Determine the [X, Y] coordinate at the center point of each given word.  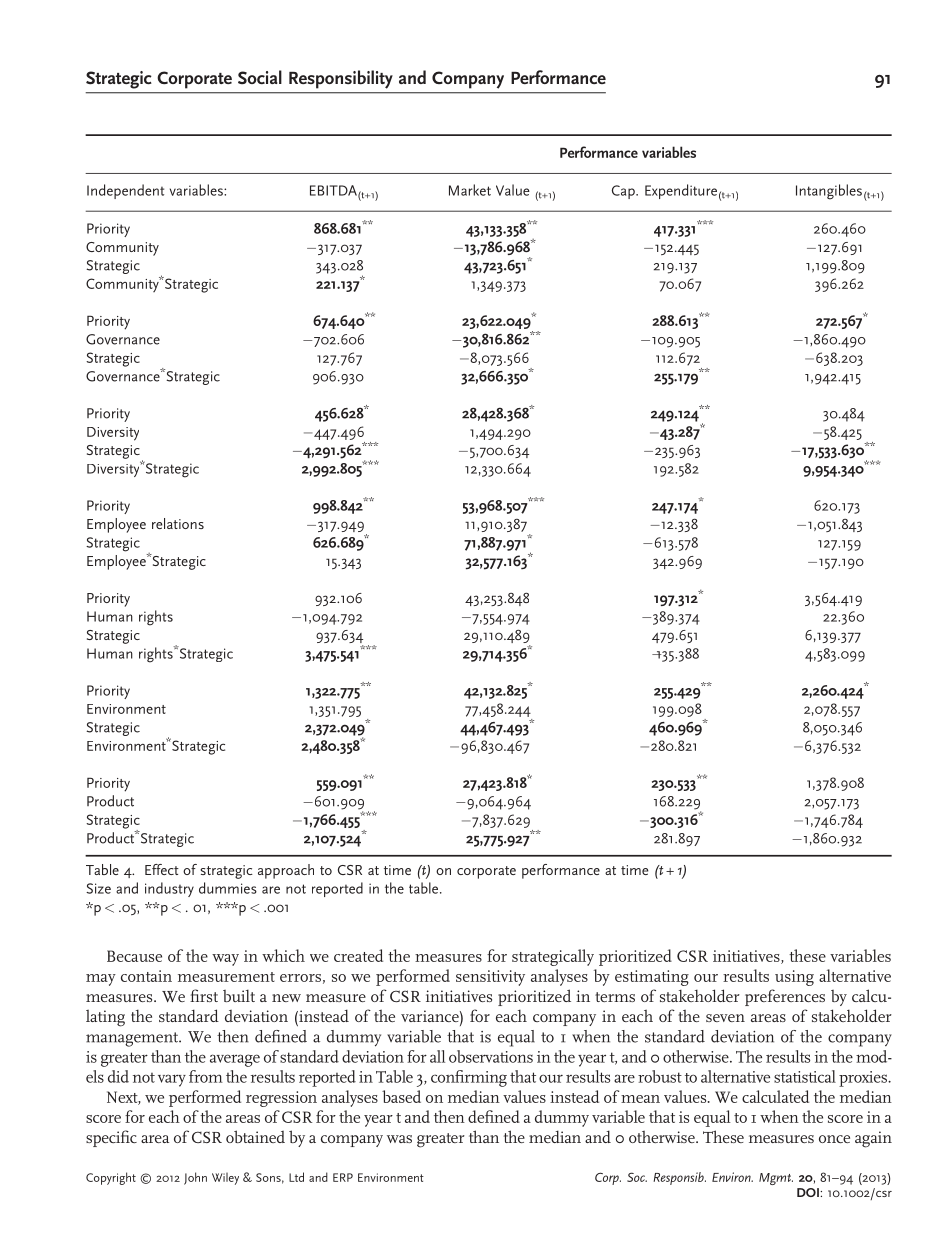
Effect [162, 869]
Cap [624, 192]
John [195, 1178]
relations [178, 523]
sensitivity [490, 978]
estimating [652, 978]
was [399, 1139]
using [794, 978]
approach [286, 871]
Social [260, 77]
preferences [785, 997]
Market [470, 190]
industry [169, 889]
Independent [125, 191]
